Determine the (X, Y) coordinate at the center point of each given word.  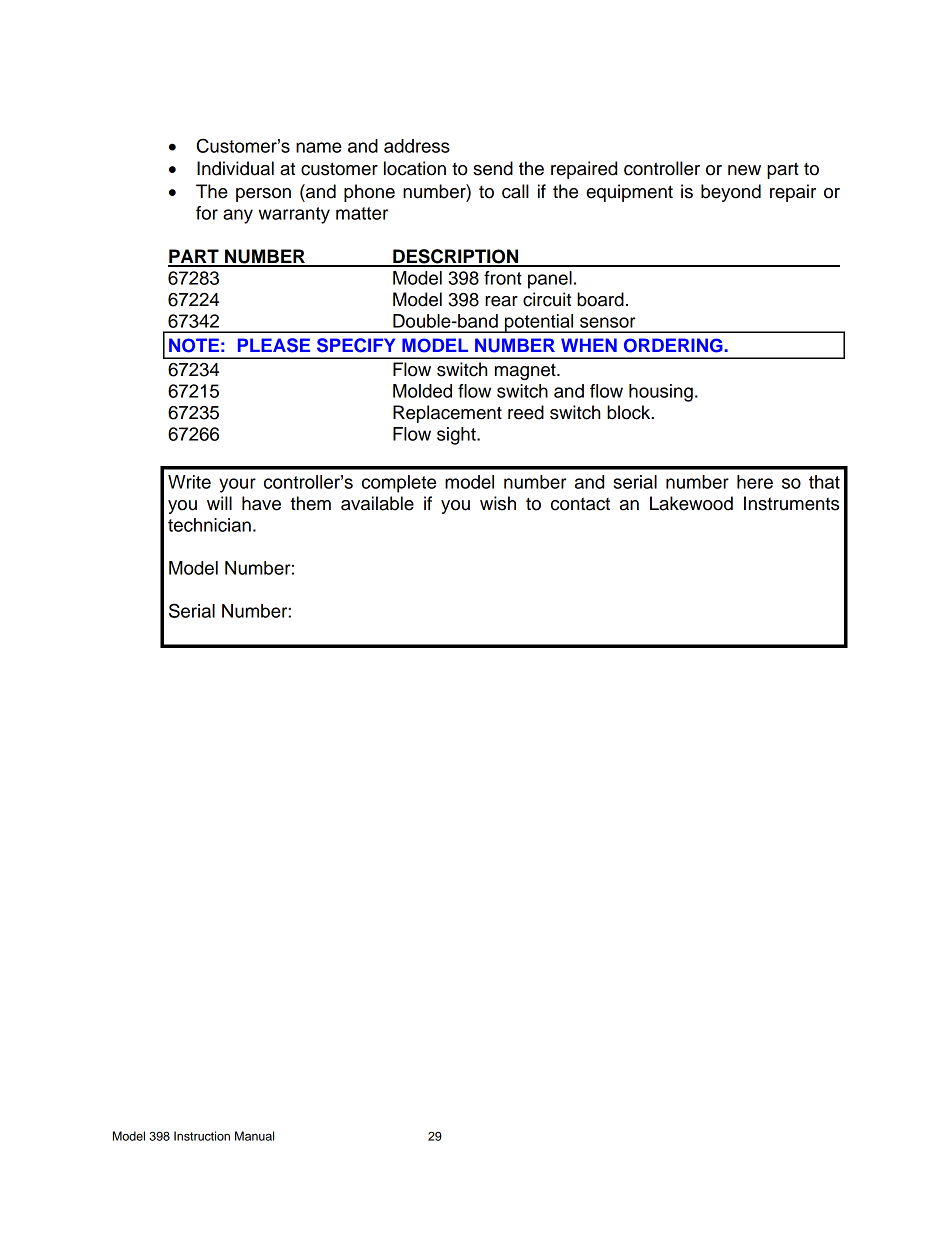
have (261, 503)
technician (209, 525)
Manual (254, 1136)
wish (498, 503)
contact (580, 504)
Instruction (202, 1136)
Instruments (791, 503)
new (744, 170)
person (263, 195)
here (755, 482)
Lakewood (691, 503)
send (493, 168)
